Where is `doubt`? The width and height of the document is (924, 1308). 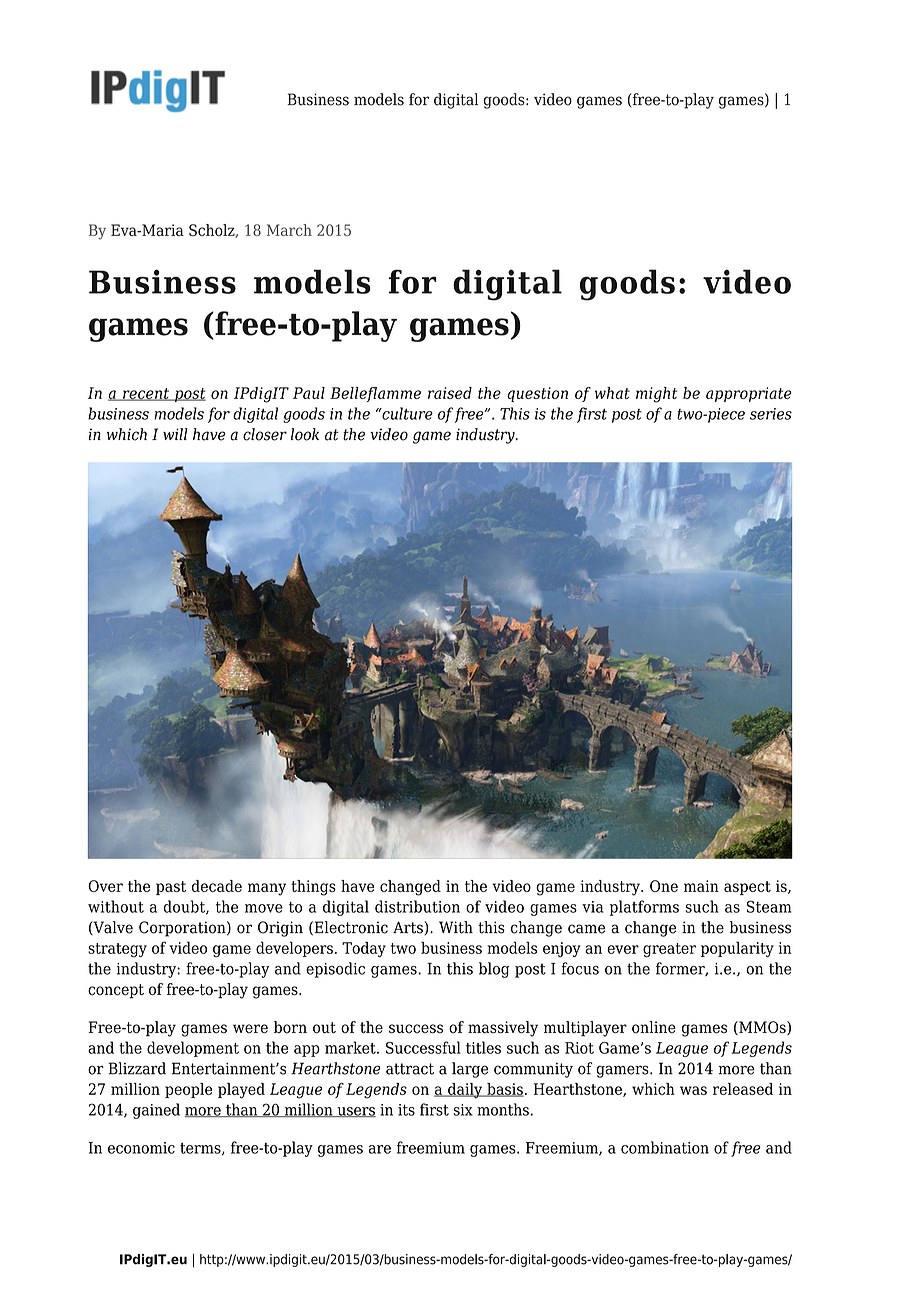
doubt is located at coordinates (185, 907).
